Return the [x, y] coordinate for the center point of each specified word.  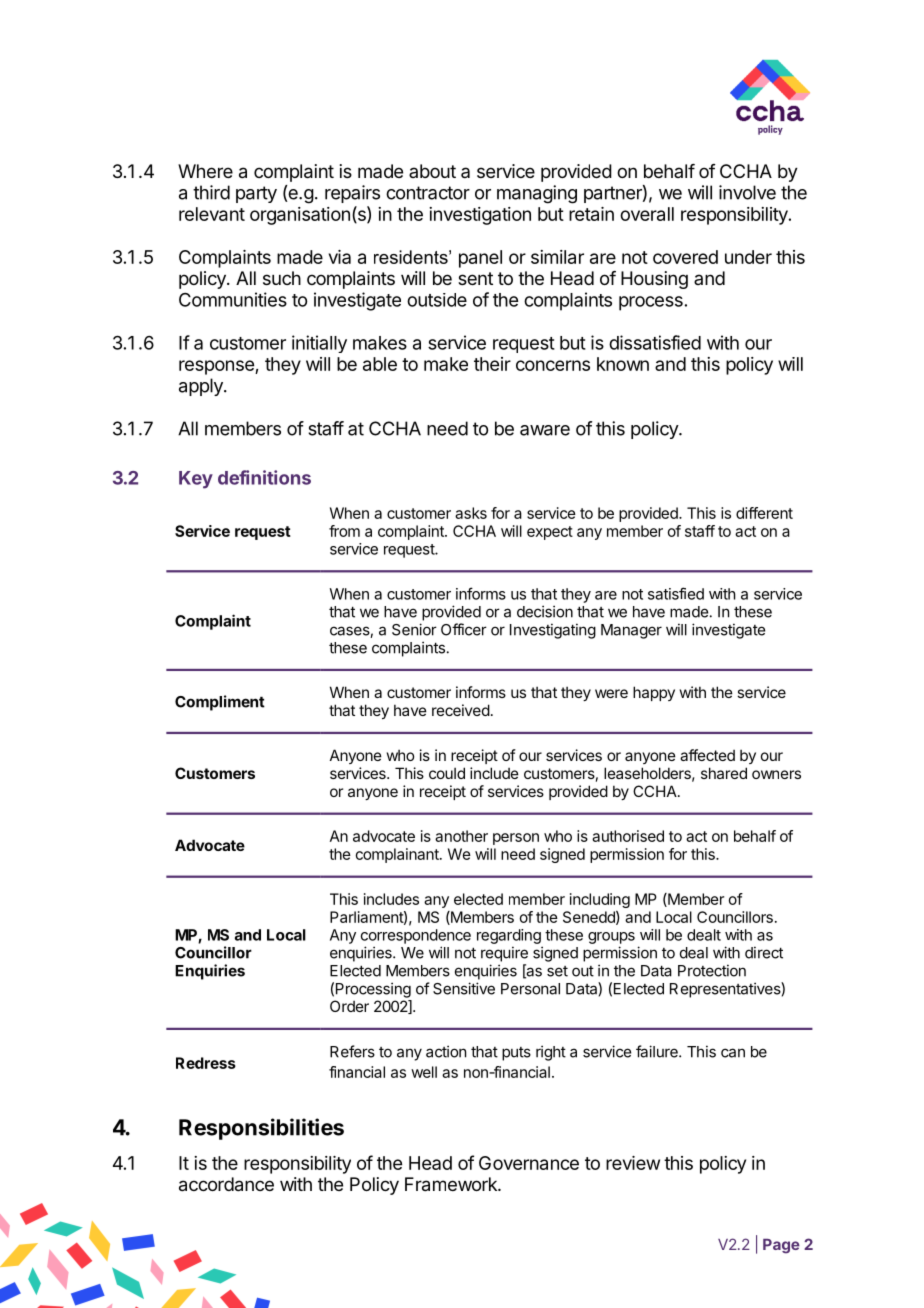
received [461, 710]
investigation [480, 216]
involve [747, 192]
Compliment [220, 703]
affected [707, 755]
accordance [226, 1184]
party [256, 194]
